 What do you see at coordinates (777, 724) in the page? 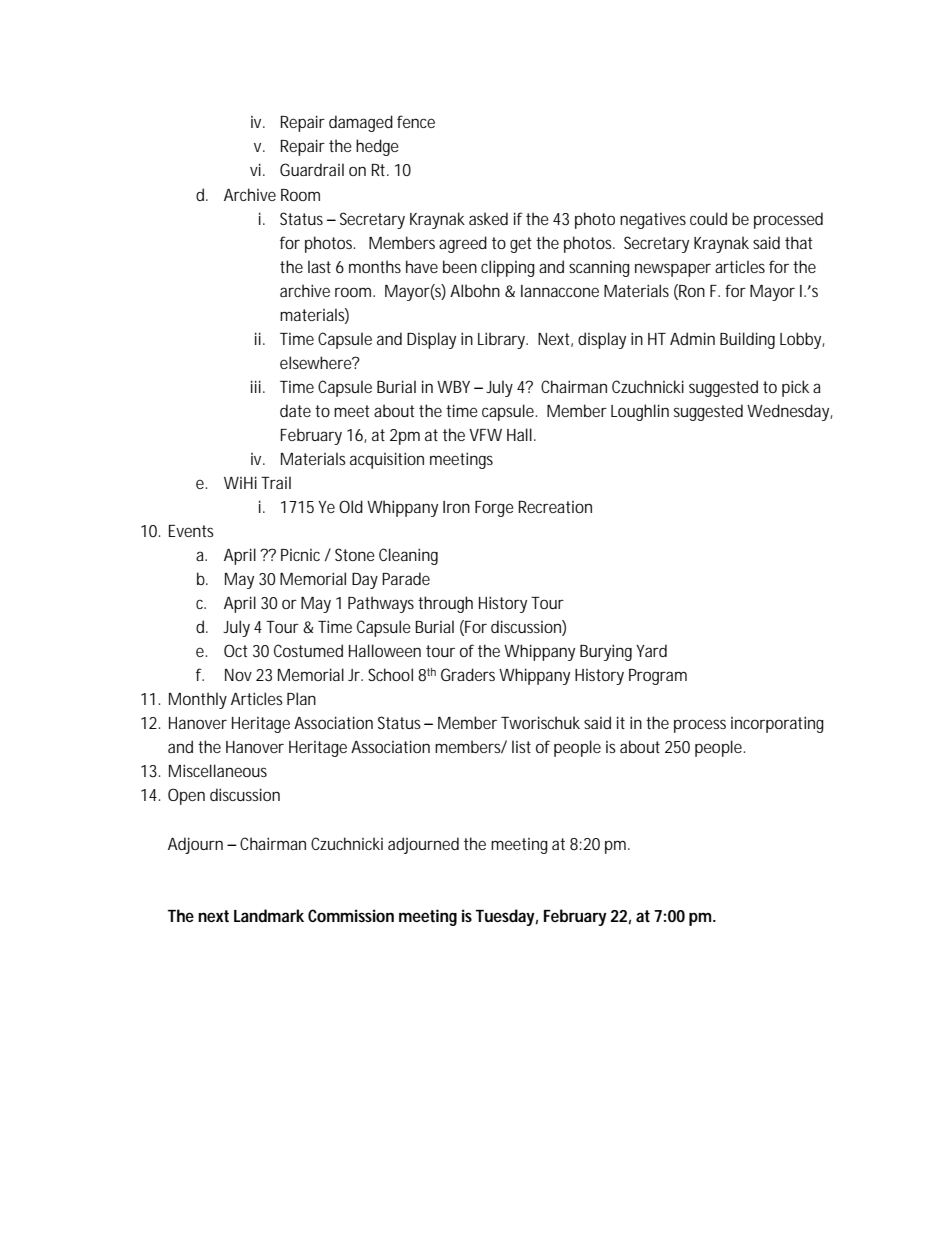
I see `incorporating` at bounding box center [777, 724].
